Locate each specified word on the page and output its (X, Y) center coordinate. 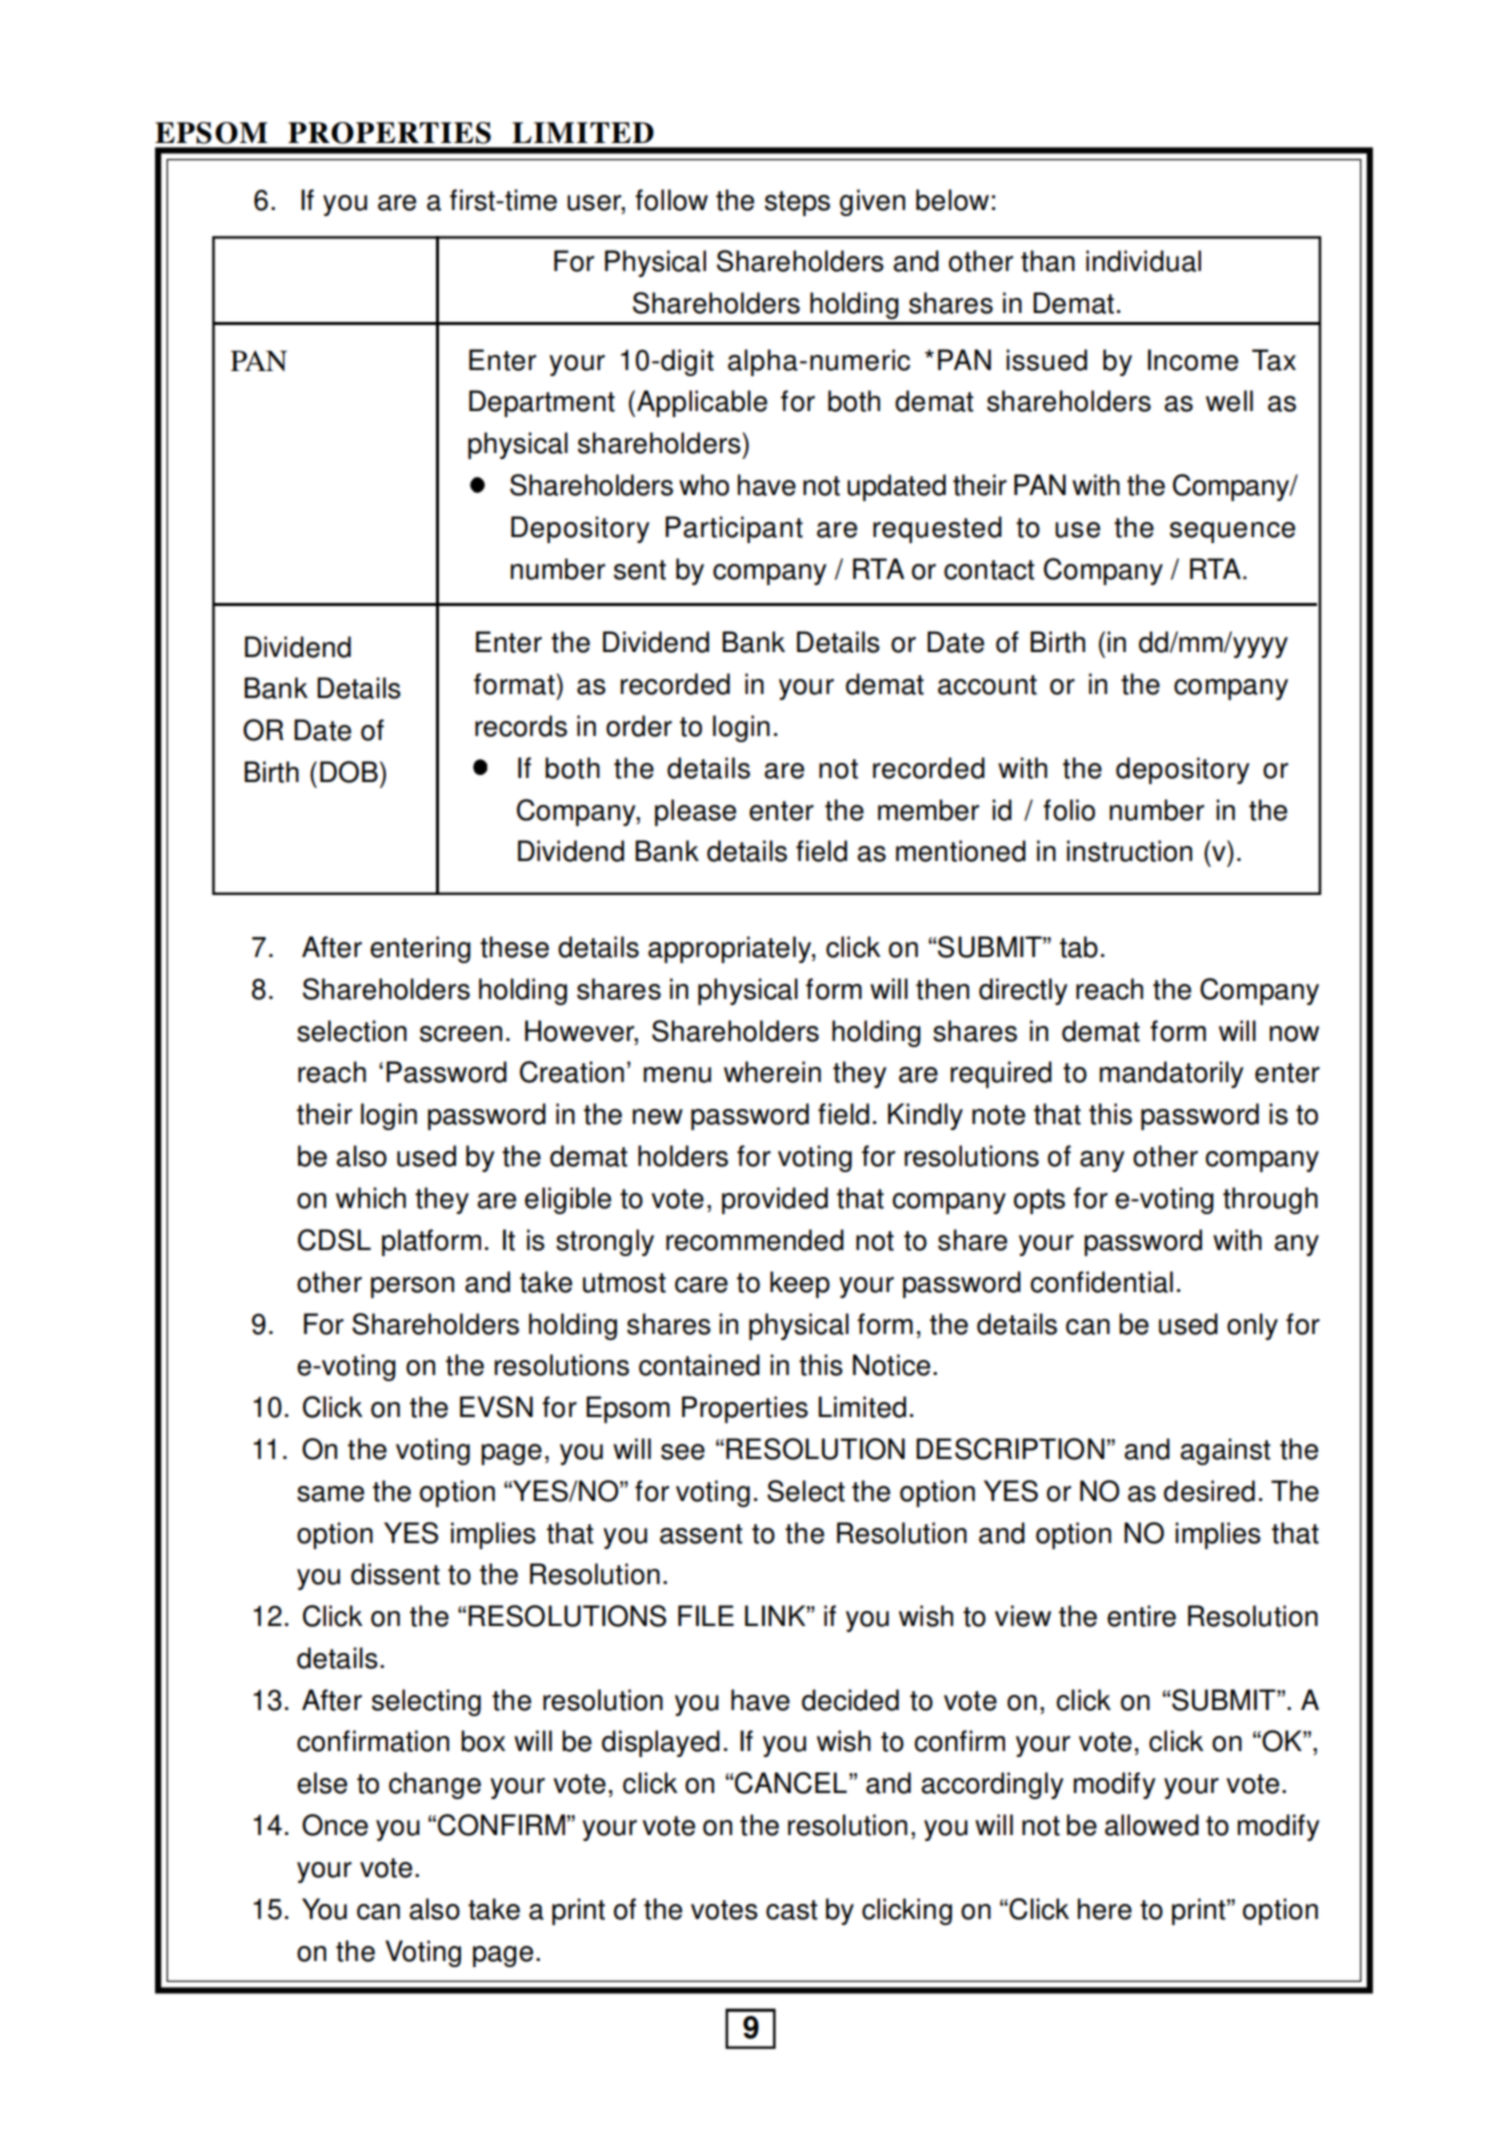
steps (797, 203)
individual (1143, 261)
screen (461, 1034)
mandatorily (1172, 1074)
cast (792, 1910)
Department (542, 403)
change (435, 1785)
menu (677, 1075)
